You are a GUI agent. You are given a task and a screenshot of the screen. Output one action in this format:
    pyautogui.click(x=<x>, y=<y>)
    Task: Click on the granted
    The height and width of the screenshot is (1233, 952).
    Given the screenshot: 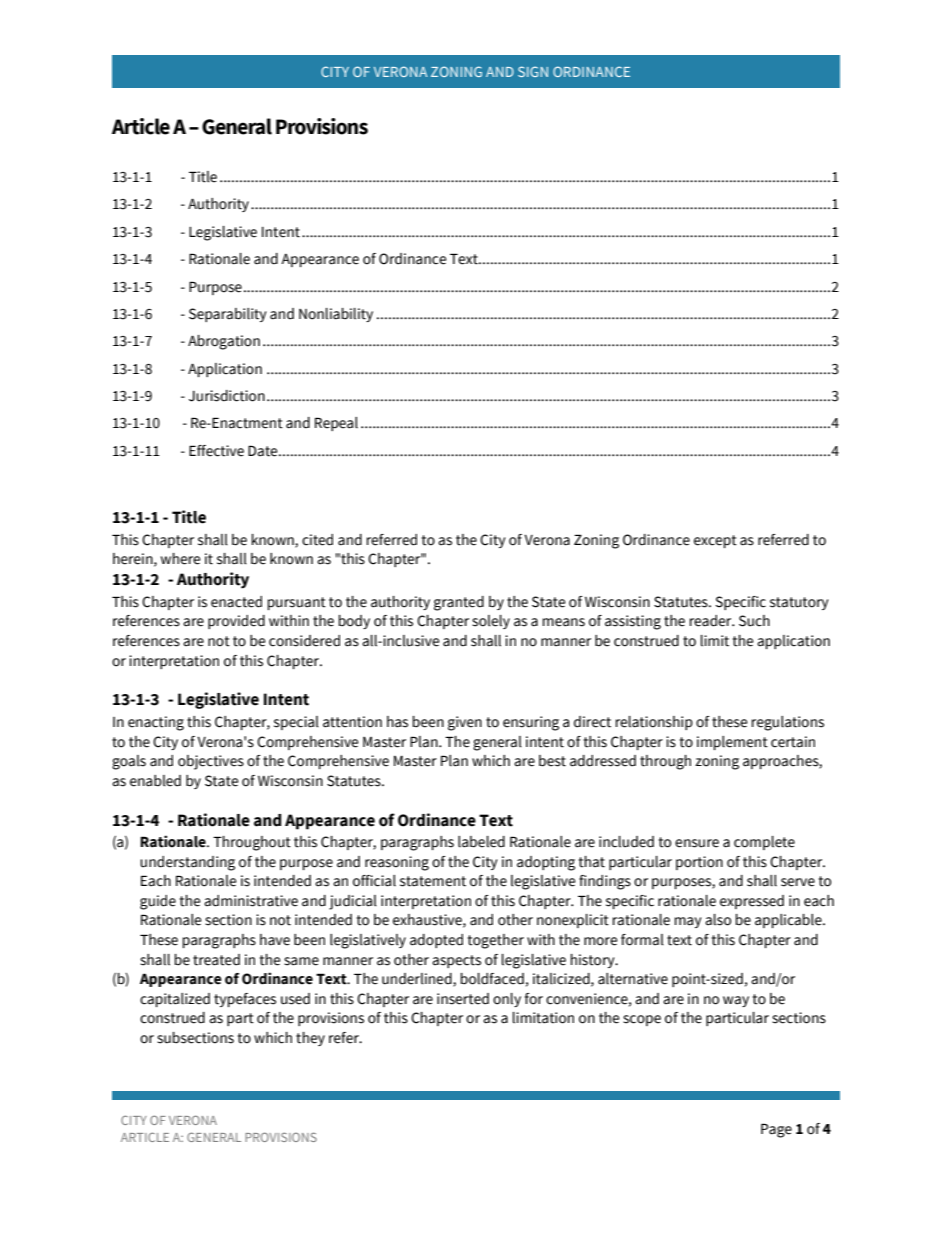 What is the action you would take?
    pyautogui.click(x=459, y=603)
